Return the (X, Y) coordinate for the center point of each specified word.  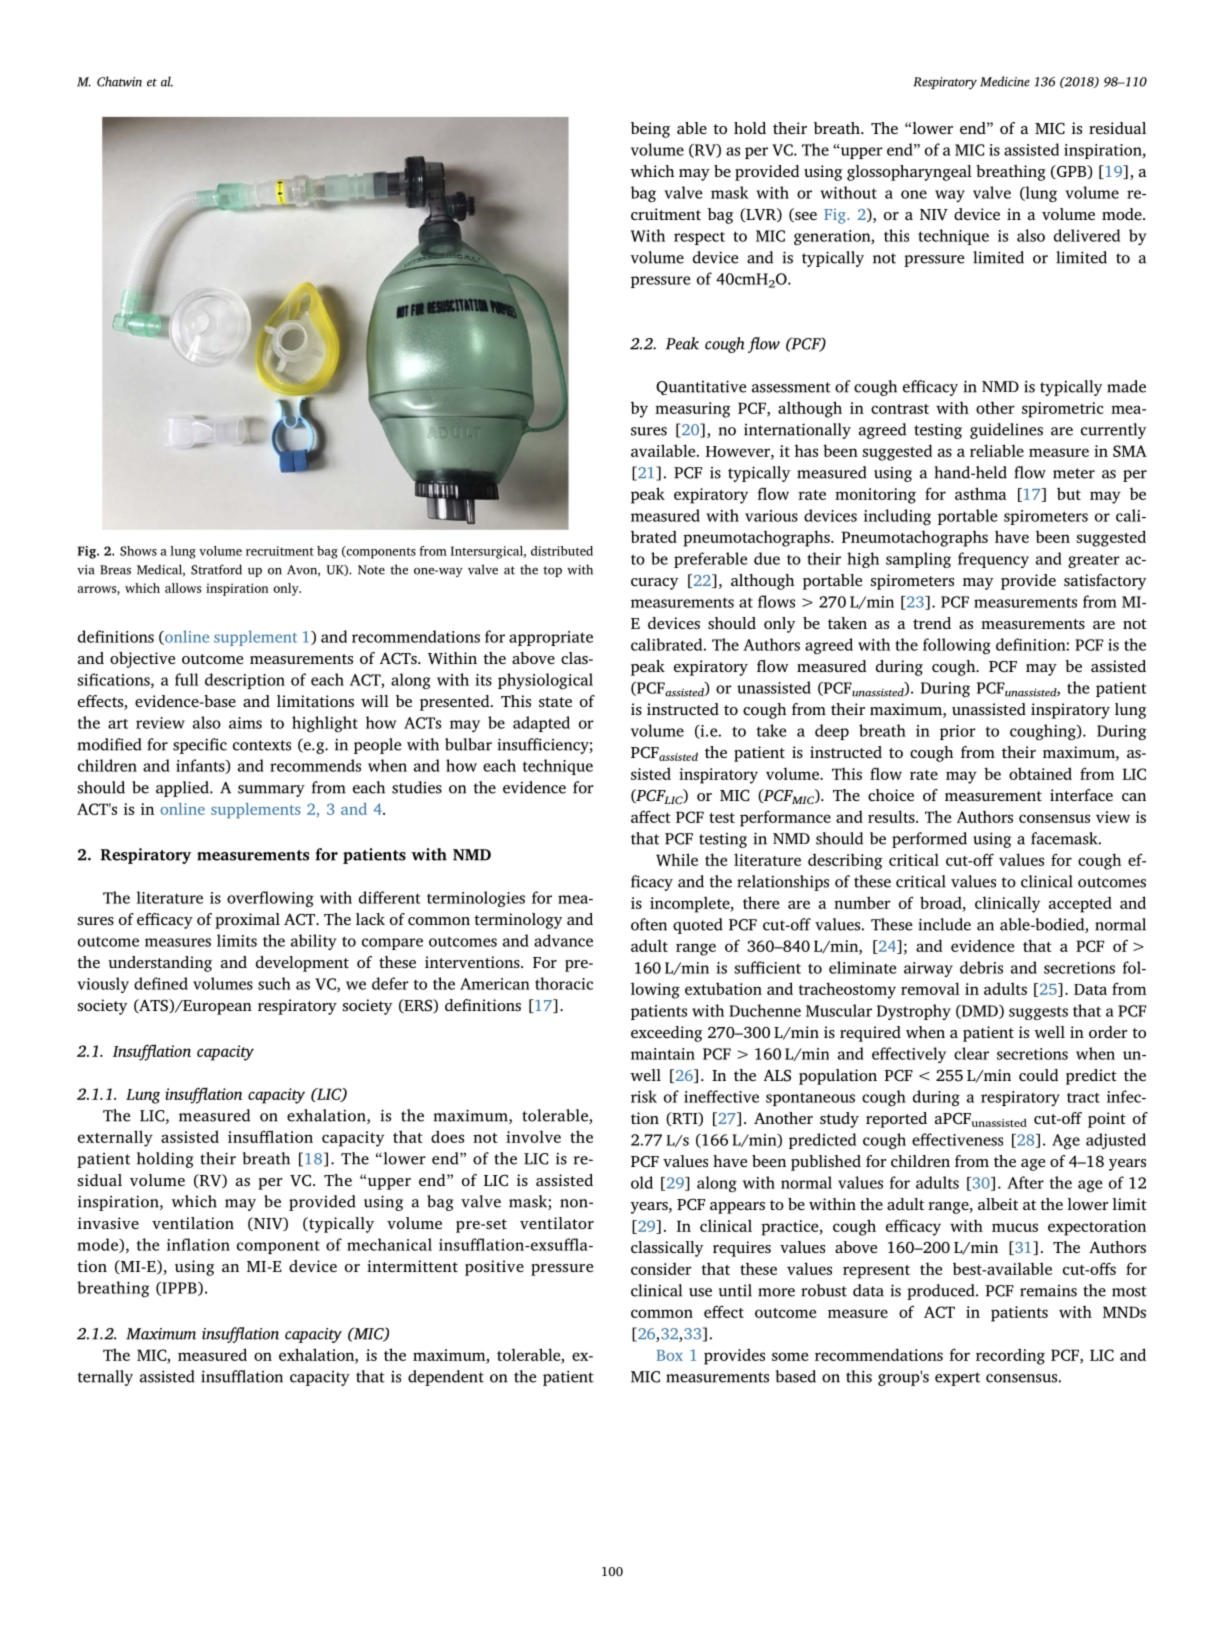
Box (670, 1355)
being (650, 130)
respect (699, 238)
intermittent (412, 1266)
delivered (1087, 235)
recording (1010, 1356)
